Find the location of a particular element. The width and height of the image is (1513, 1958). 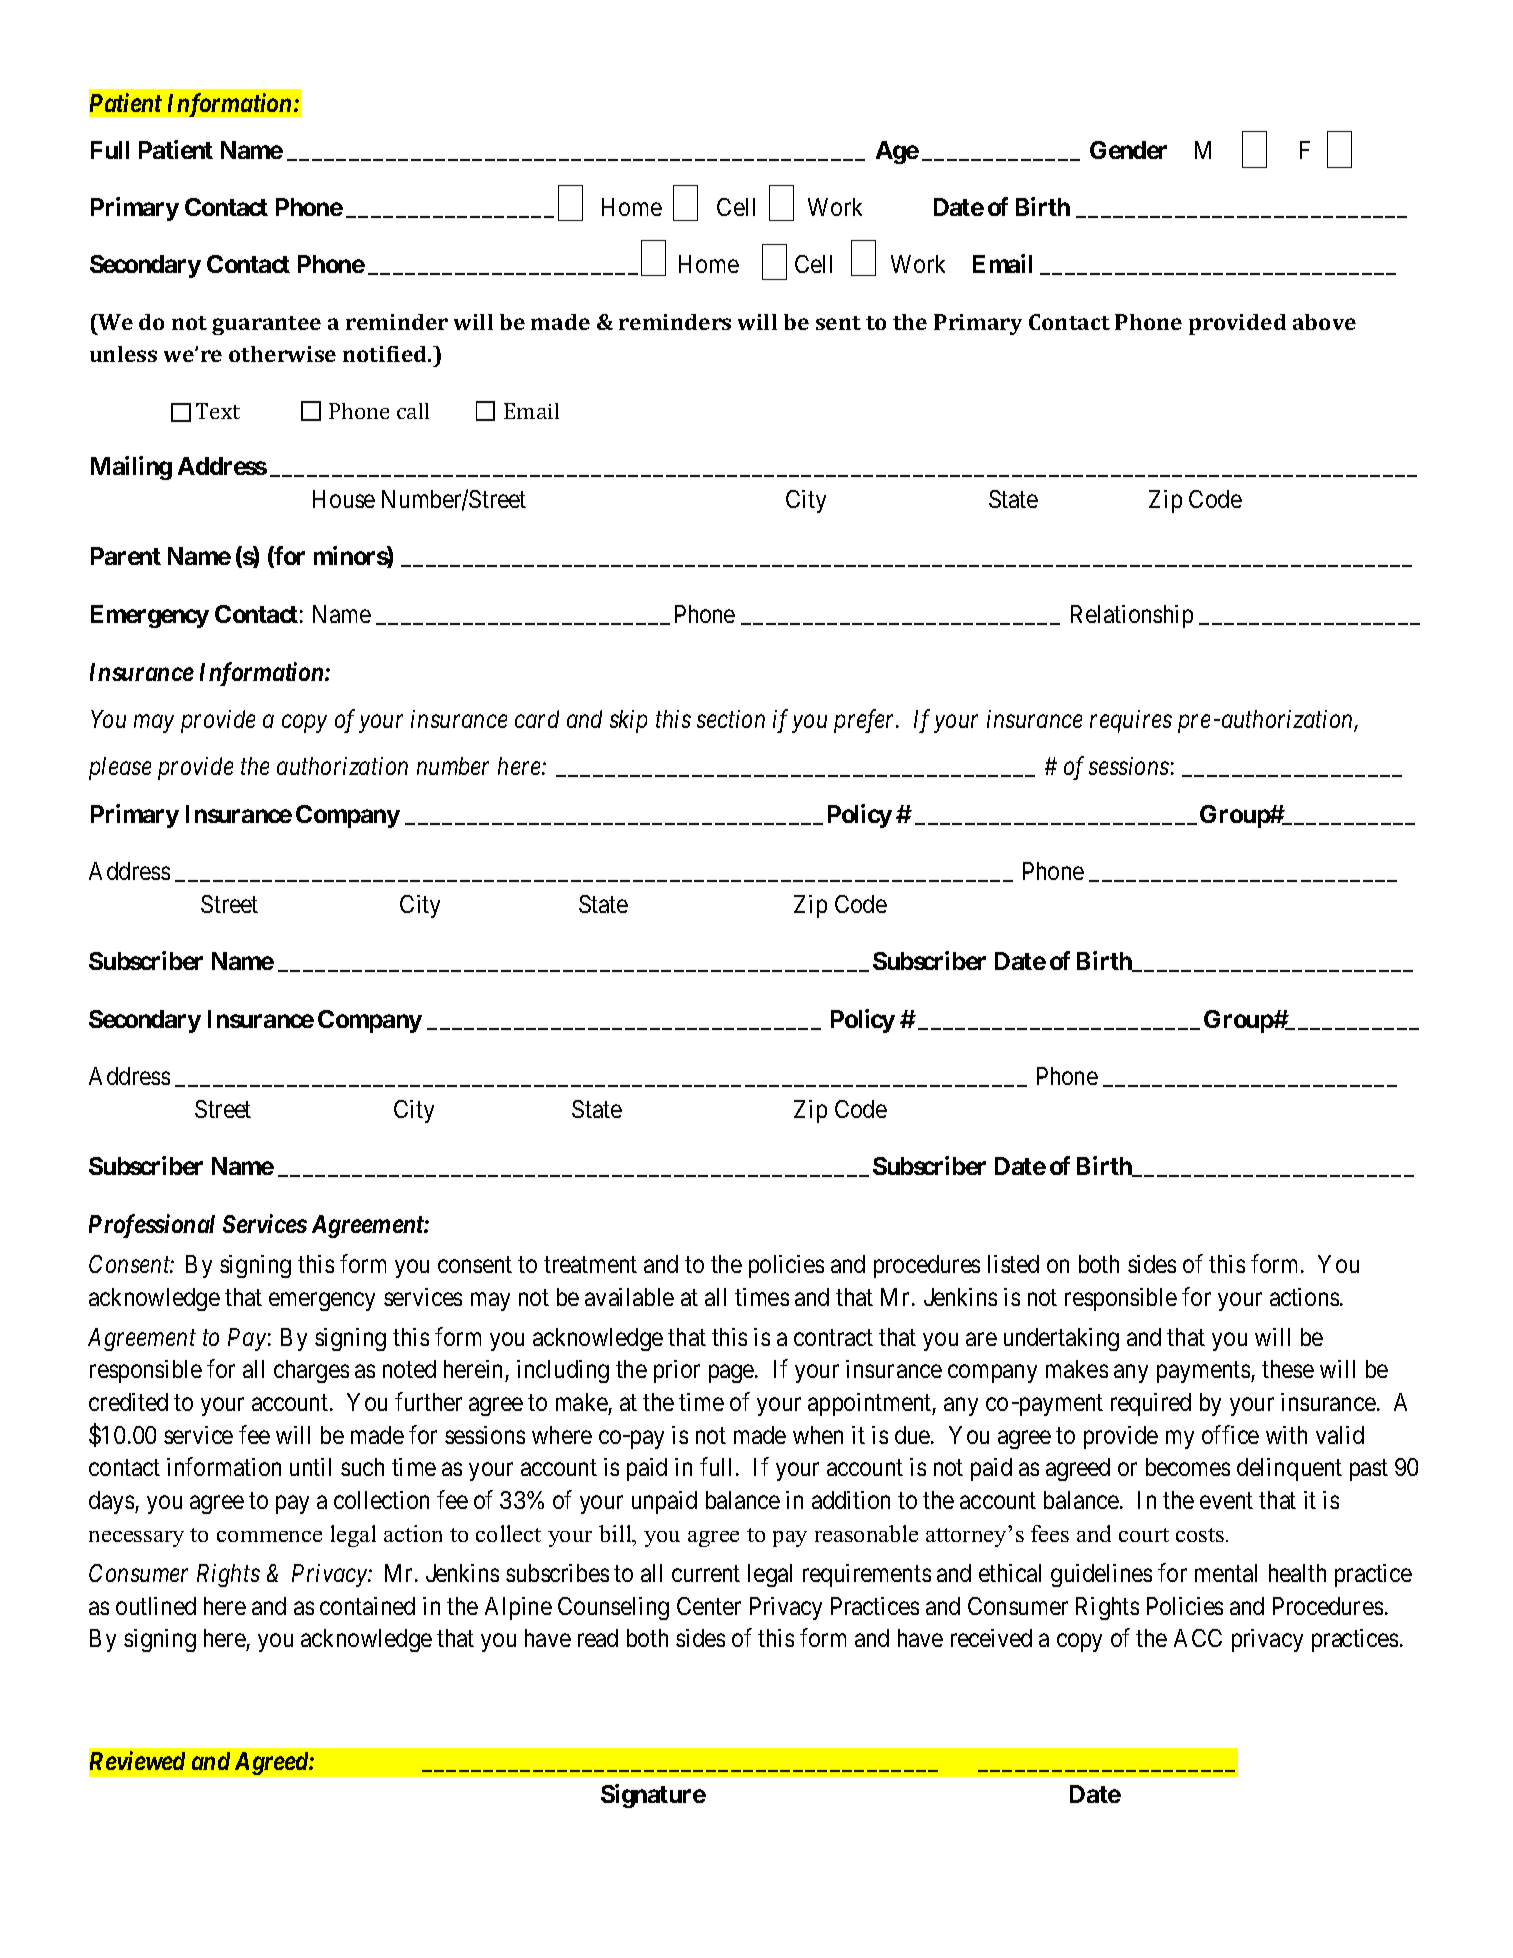

Gender is located at coordinates (1128, 150).
